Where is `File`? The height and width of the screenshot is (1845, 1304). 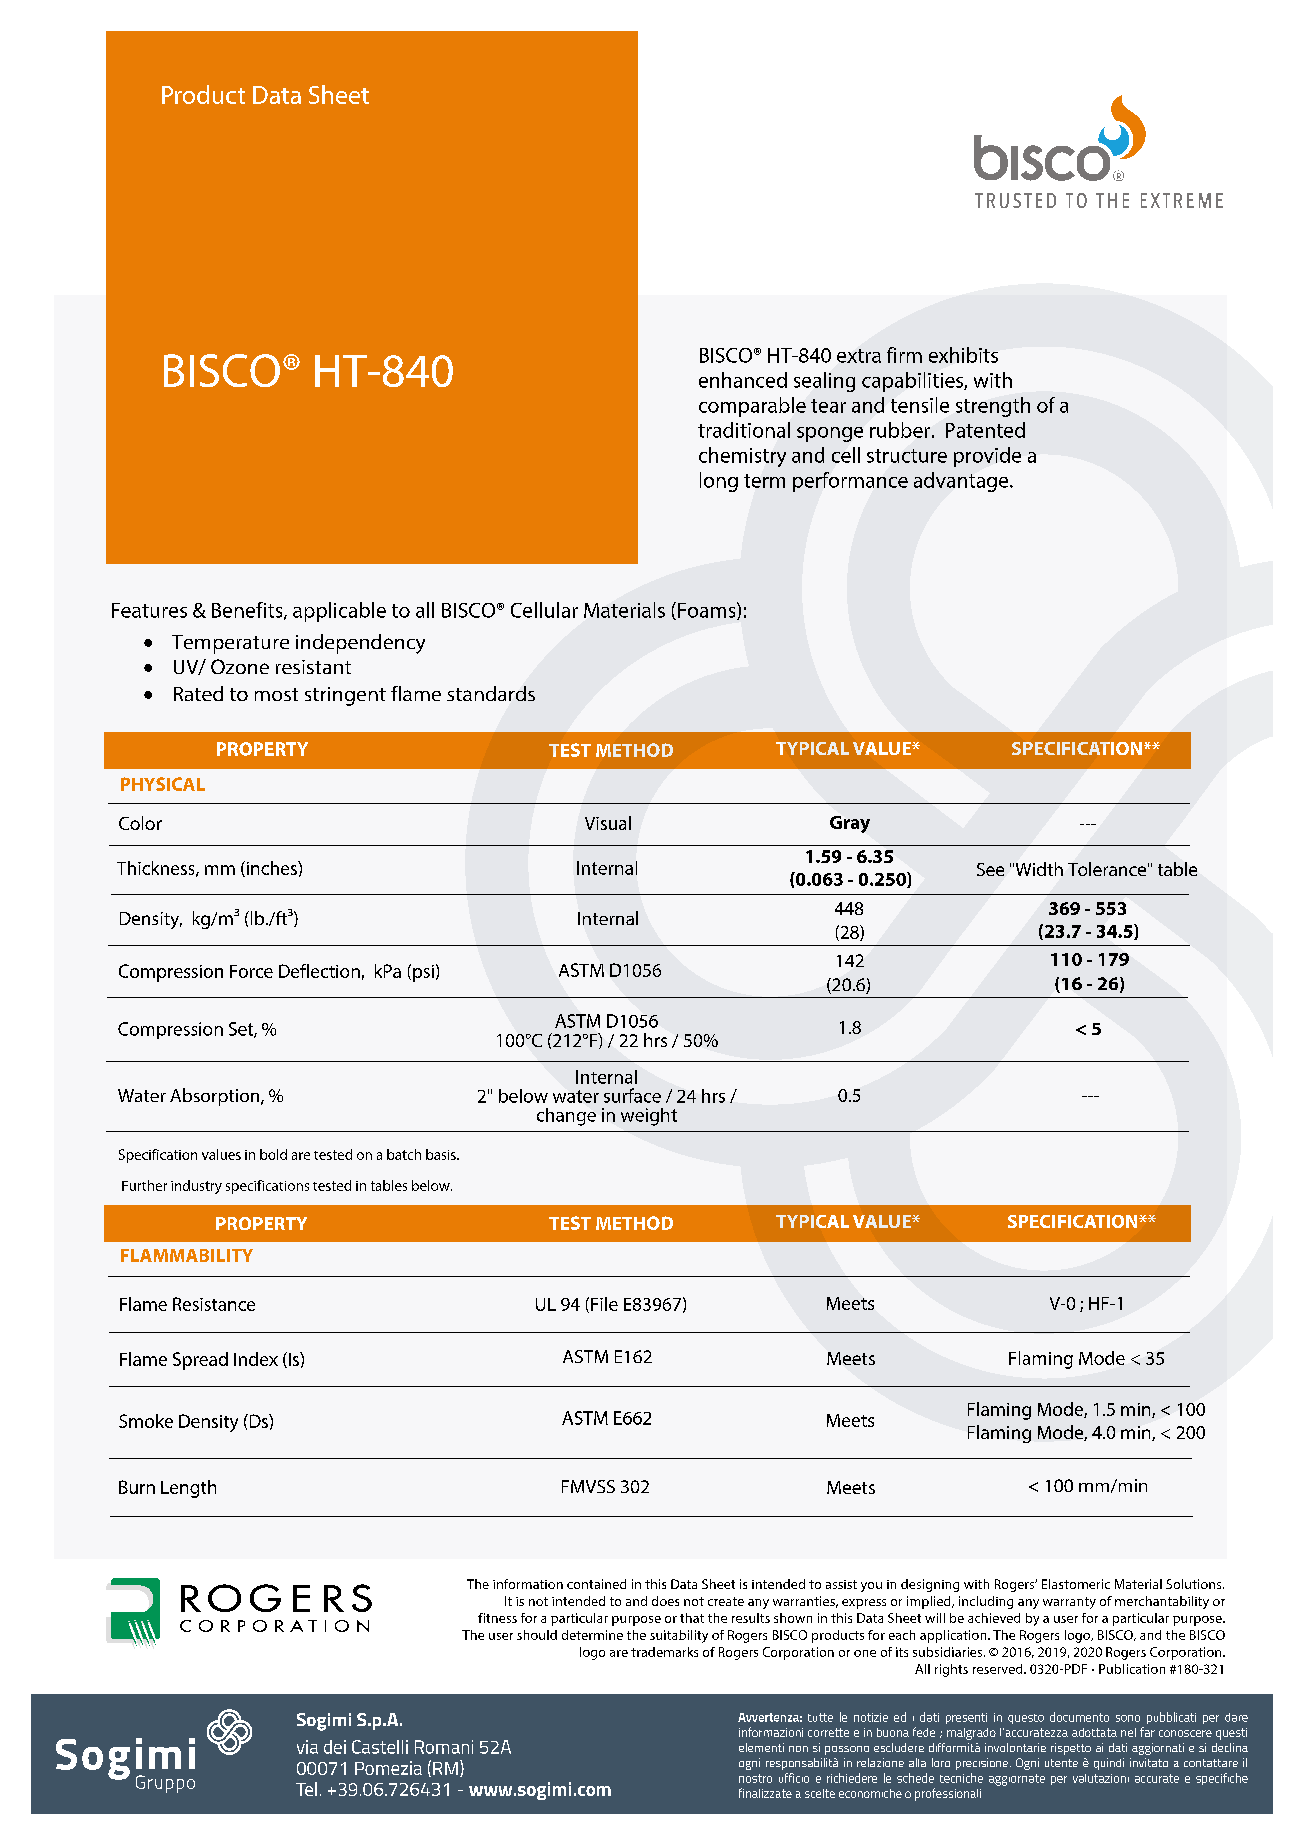
File is located at coordinates (604, 1304).
